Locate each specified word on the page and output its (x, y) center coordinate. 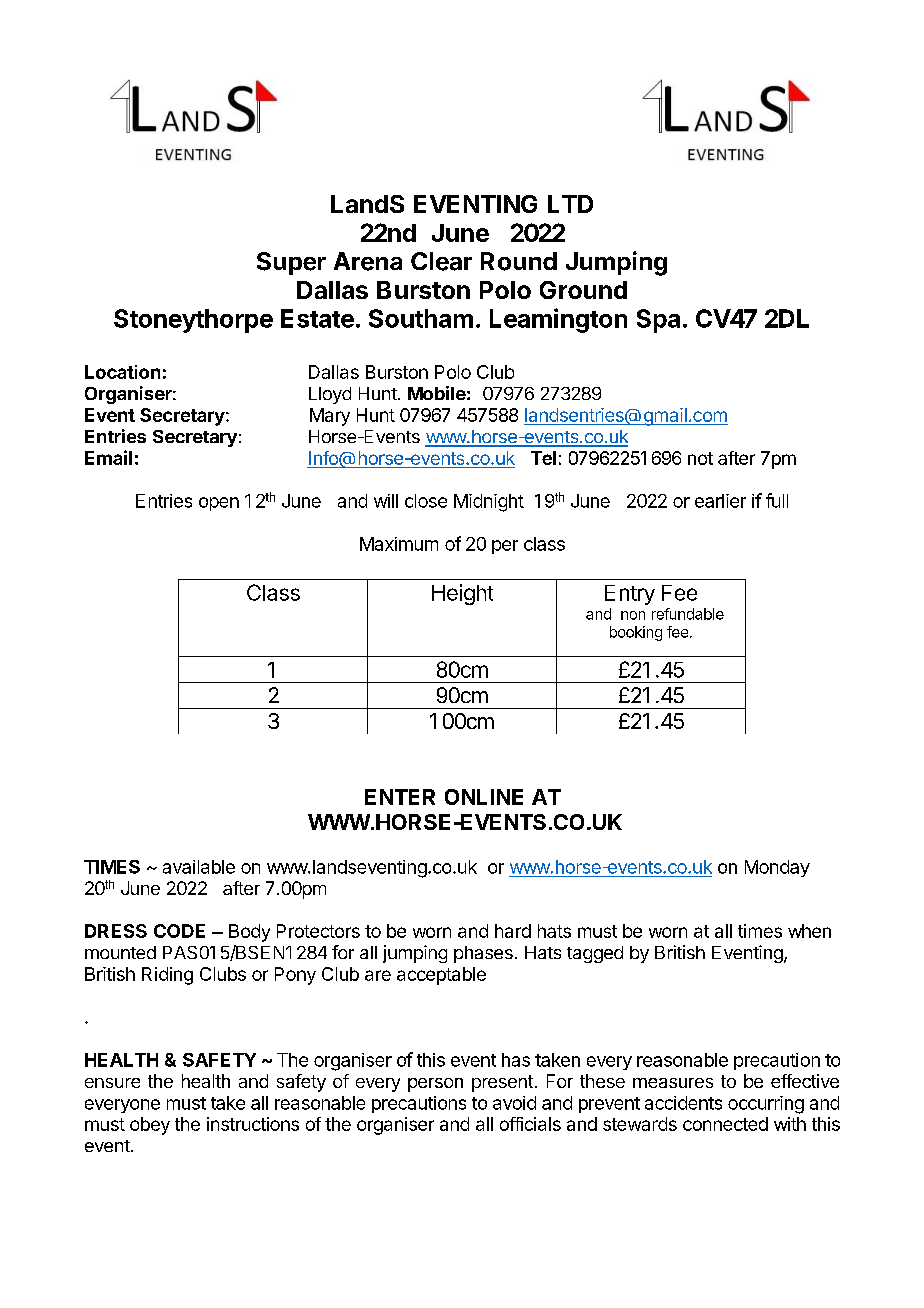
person (435, 1085)
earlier (720, 501)
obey (150, 1126)
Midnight (489, 503)
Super (291, 263)
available (199, 867)
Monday (777, 868)
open (219, 504)
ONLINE (484, 797)
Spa (658, 321)
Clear (441, 261)
